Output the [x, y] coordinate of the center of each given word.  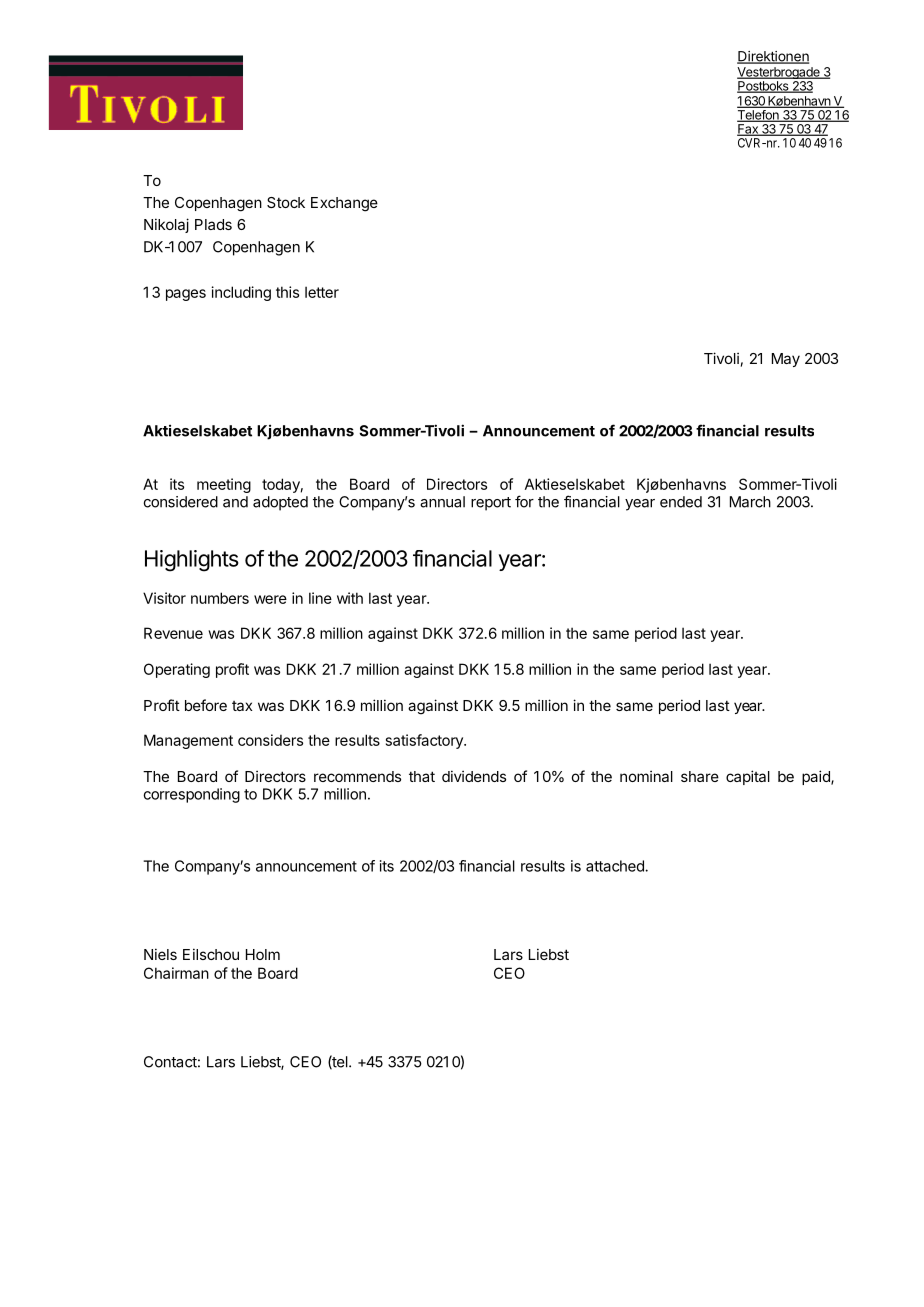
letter [322, 292]
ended [681, 502]
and [235, 502]
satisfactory [425, 741]
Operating [177, 670]
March [750, 502]
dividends [474, 776]
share [700, 776]
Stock [286, 202]
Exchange [344, 204]
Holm [263, 954]
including [241, 293]
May [786, 360]
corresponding [191, 795]
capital [748, 777]
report [491, 504]
